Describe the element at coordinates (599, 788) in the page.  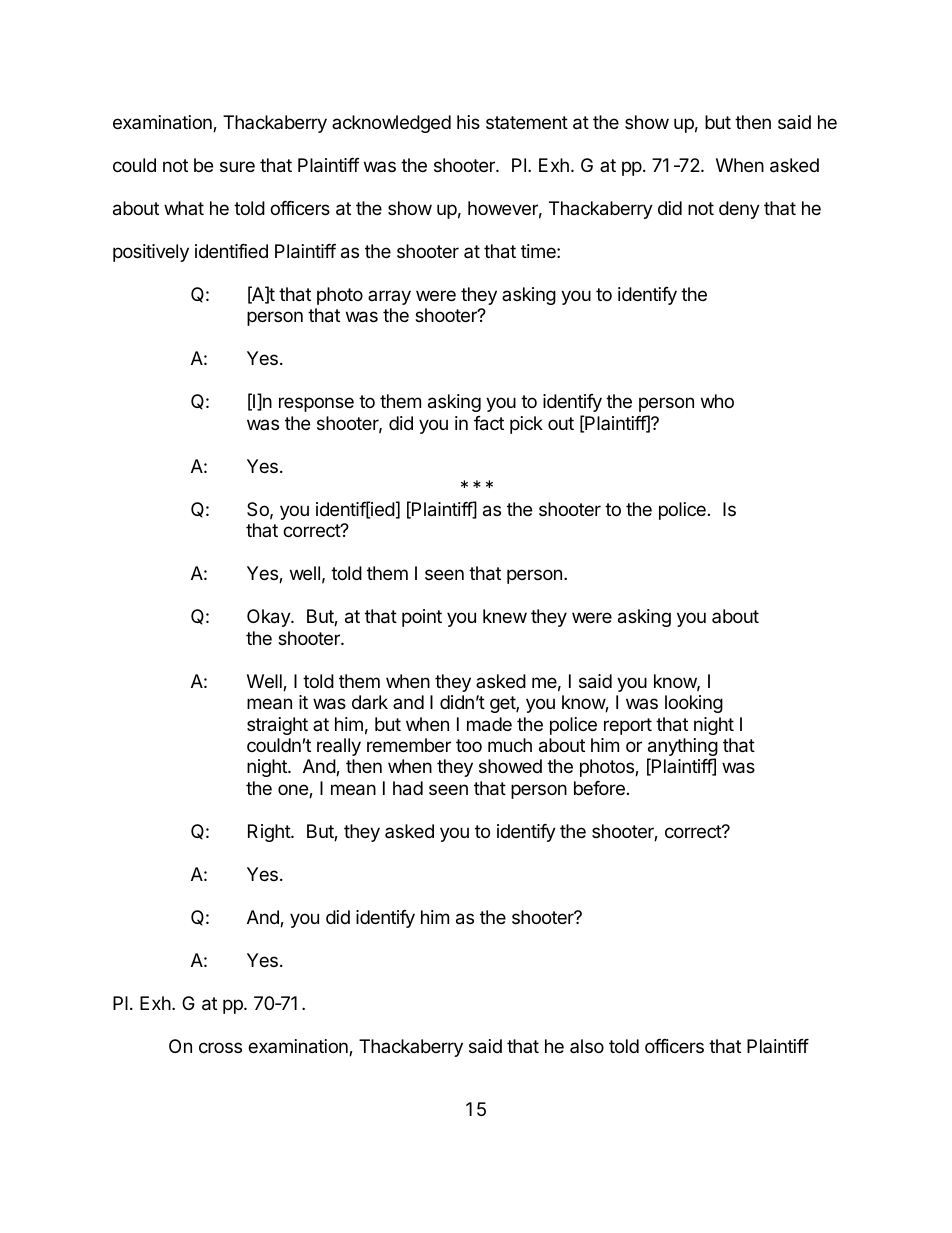
I see `before` at that location.
